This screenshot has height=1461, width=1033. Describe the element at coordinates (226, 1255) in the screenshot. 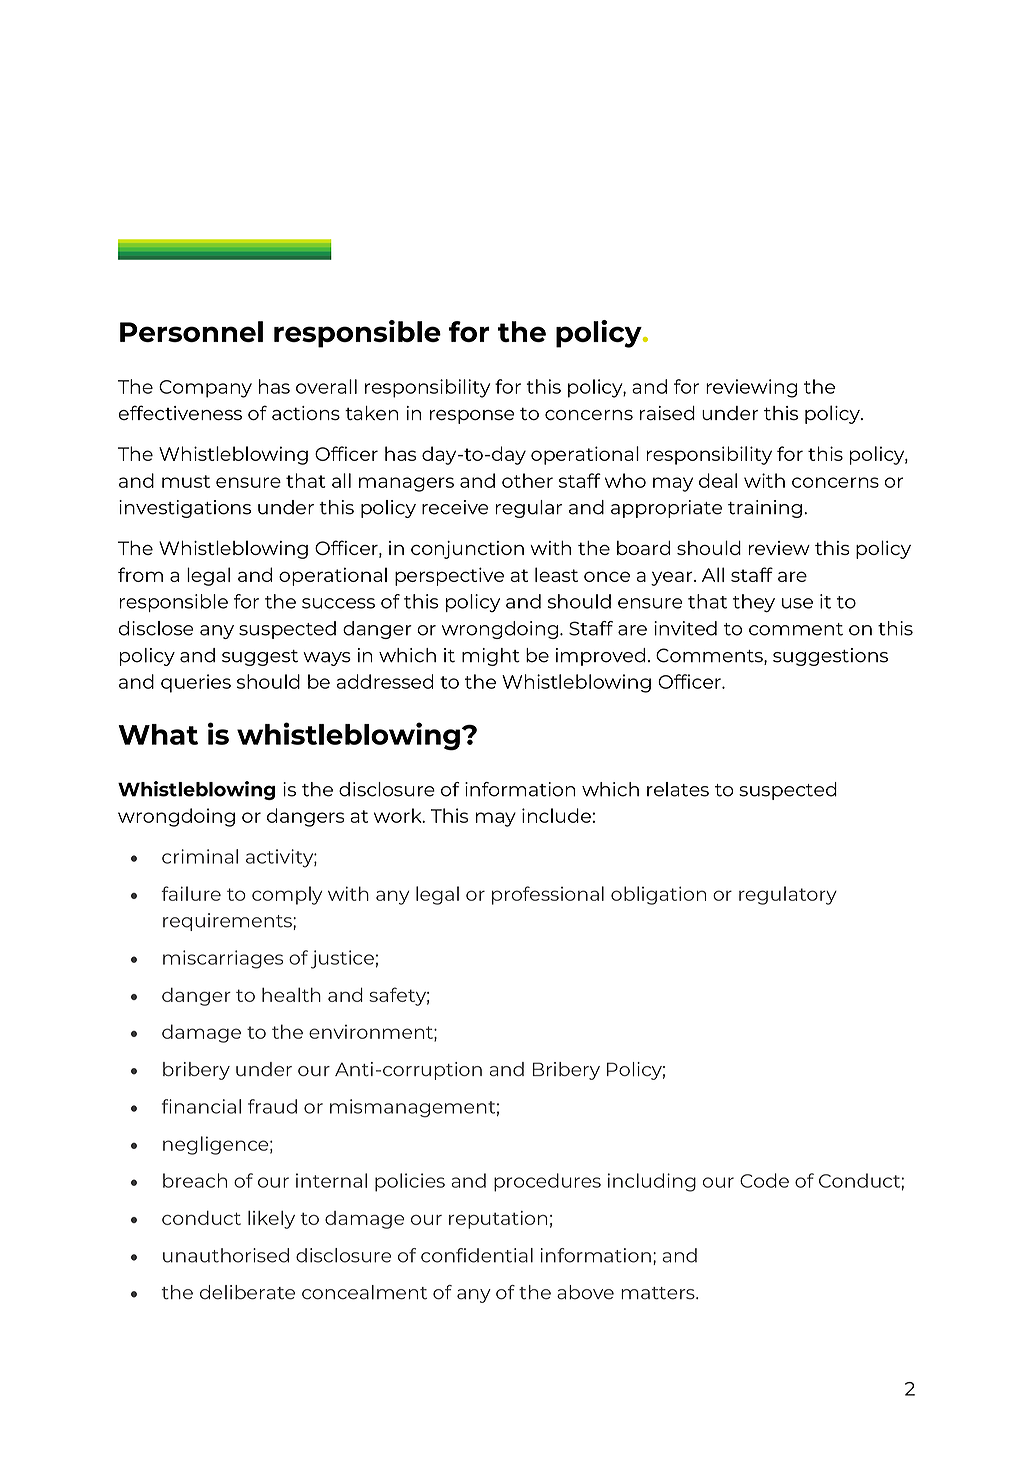

I see `unauthorised` at that location.
